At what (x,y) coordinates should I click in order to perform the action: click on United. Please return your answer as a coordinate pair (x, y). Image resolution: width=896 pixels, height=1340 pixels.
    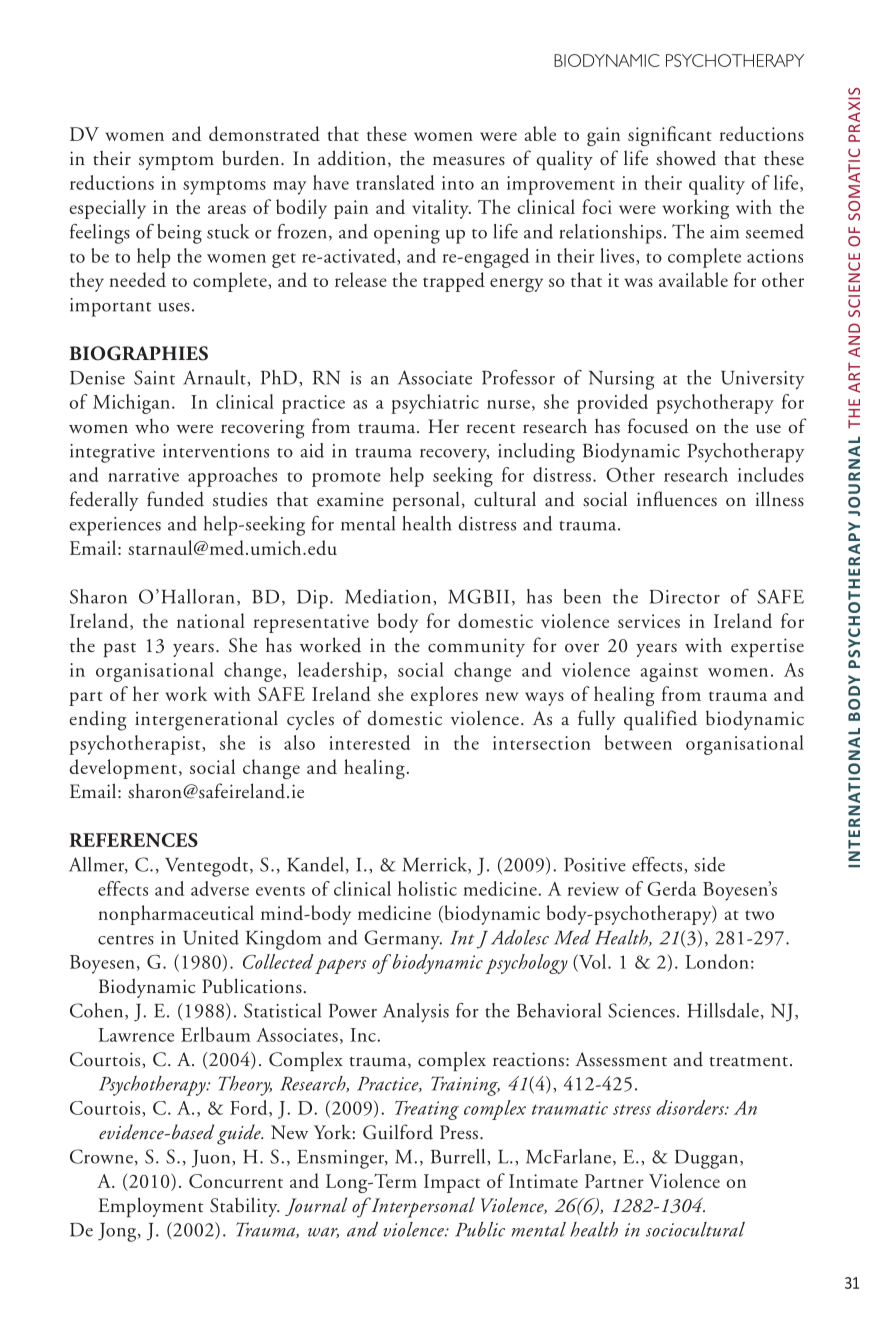
    Looking at the image, I should click on (211, 937).
